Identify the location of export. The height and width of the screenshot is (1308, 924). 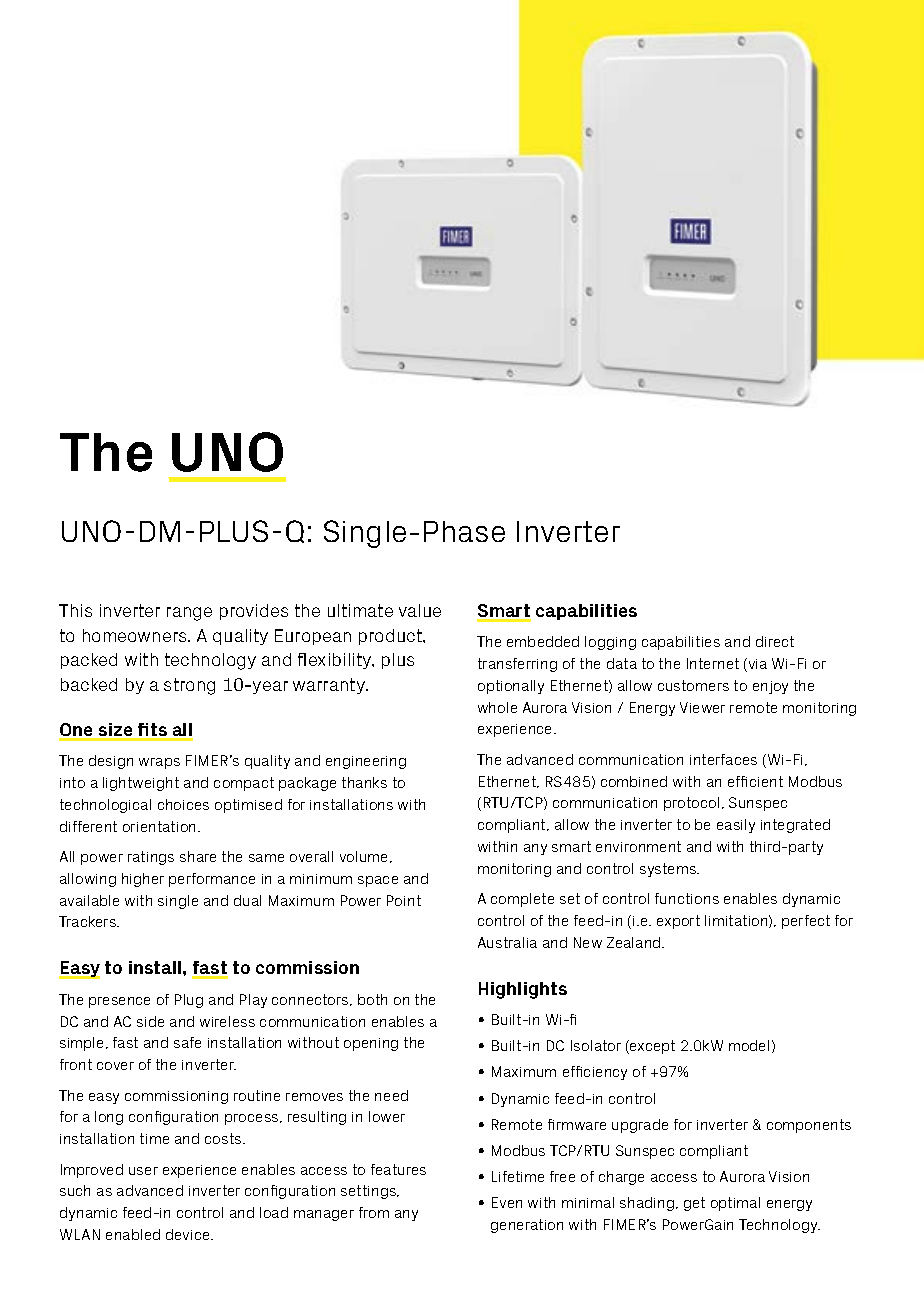
(678, 922).
